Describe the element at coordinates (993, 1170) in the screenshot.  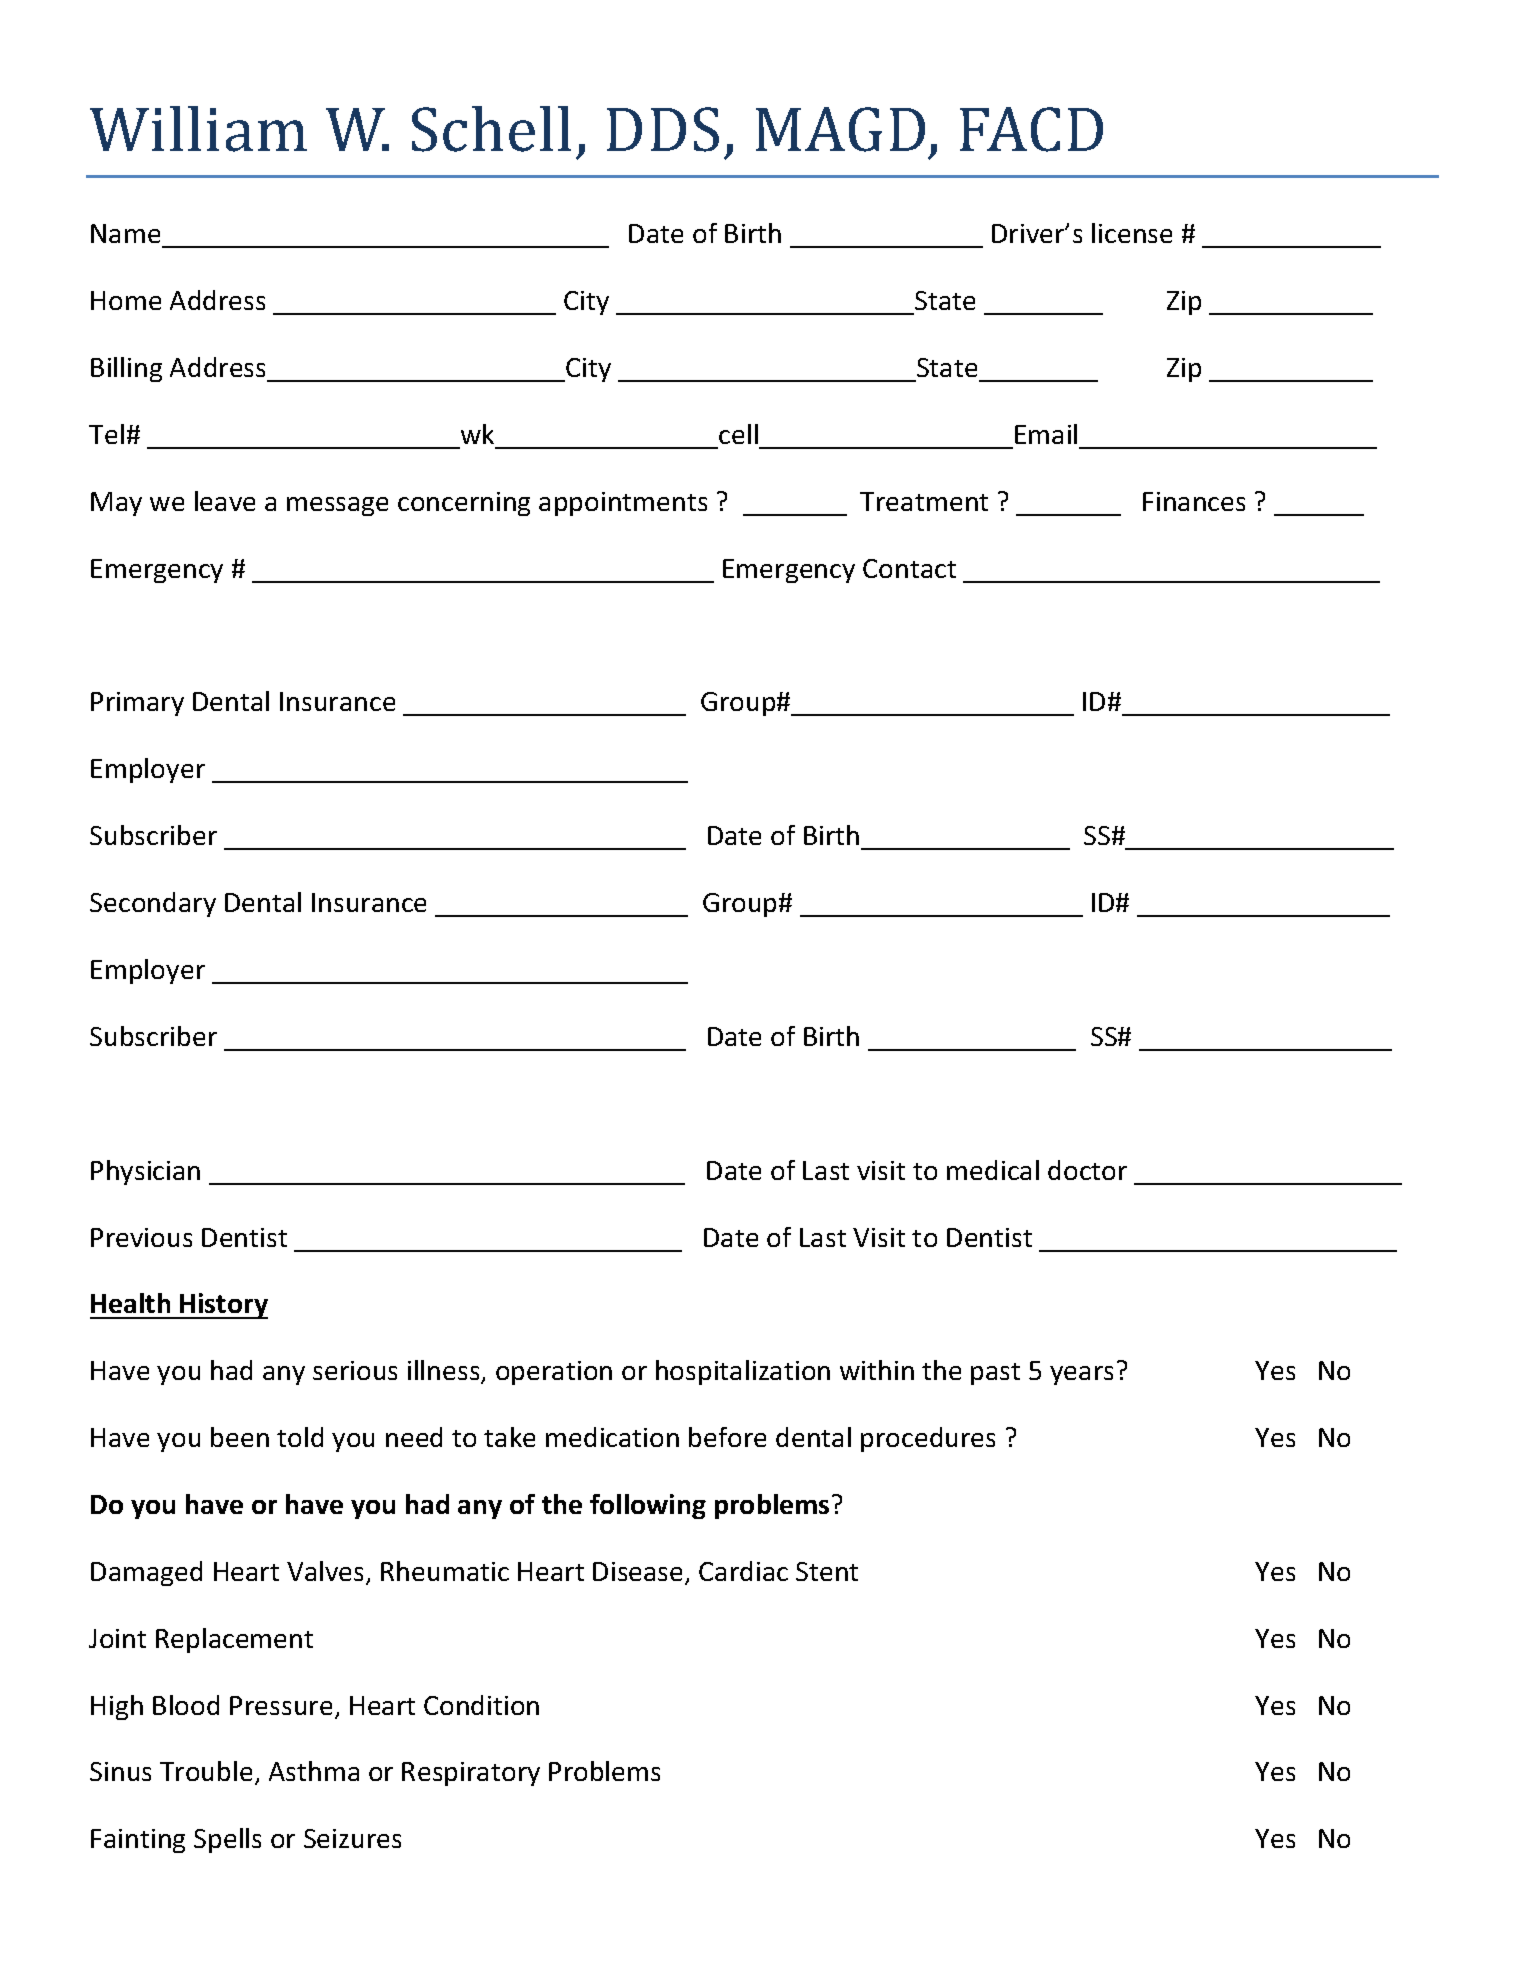
I see `medical` at that location.
